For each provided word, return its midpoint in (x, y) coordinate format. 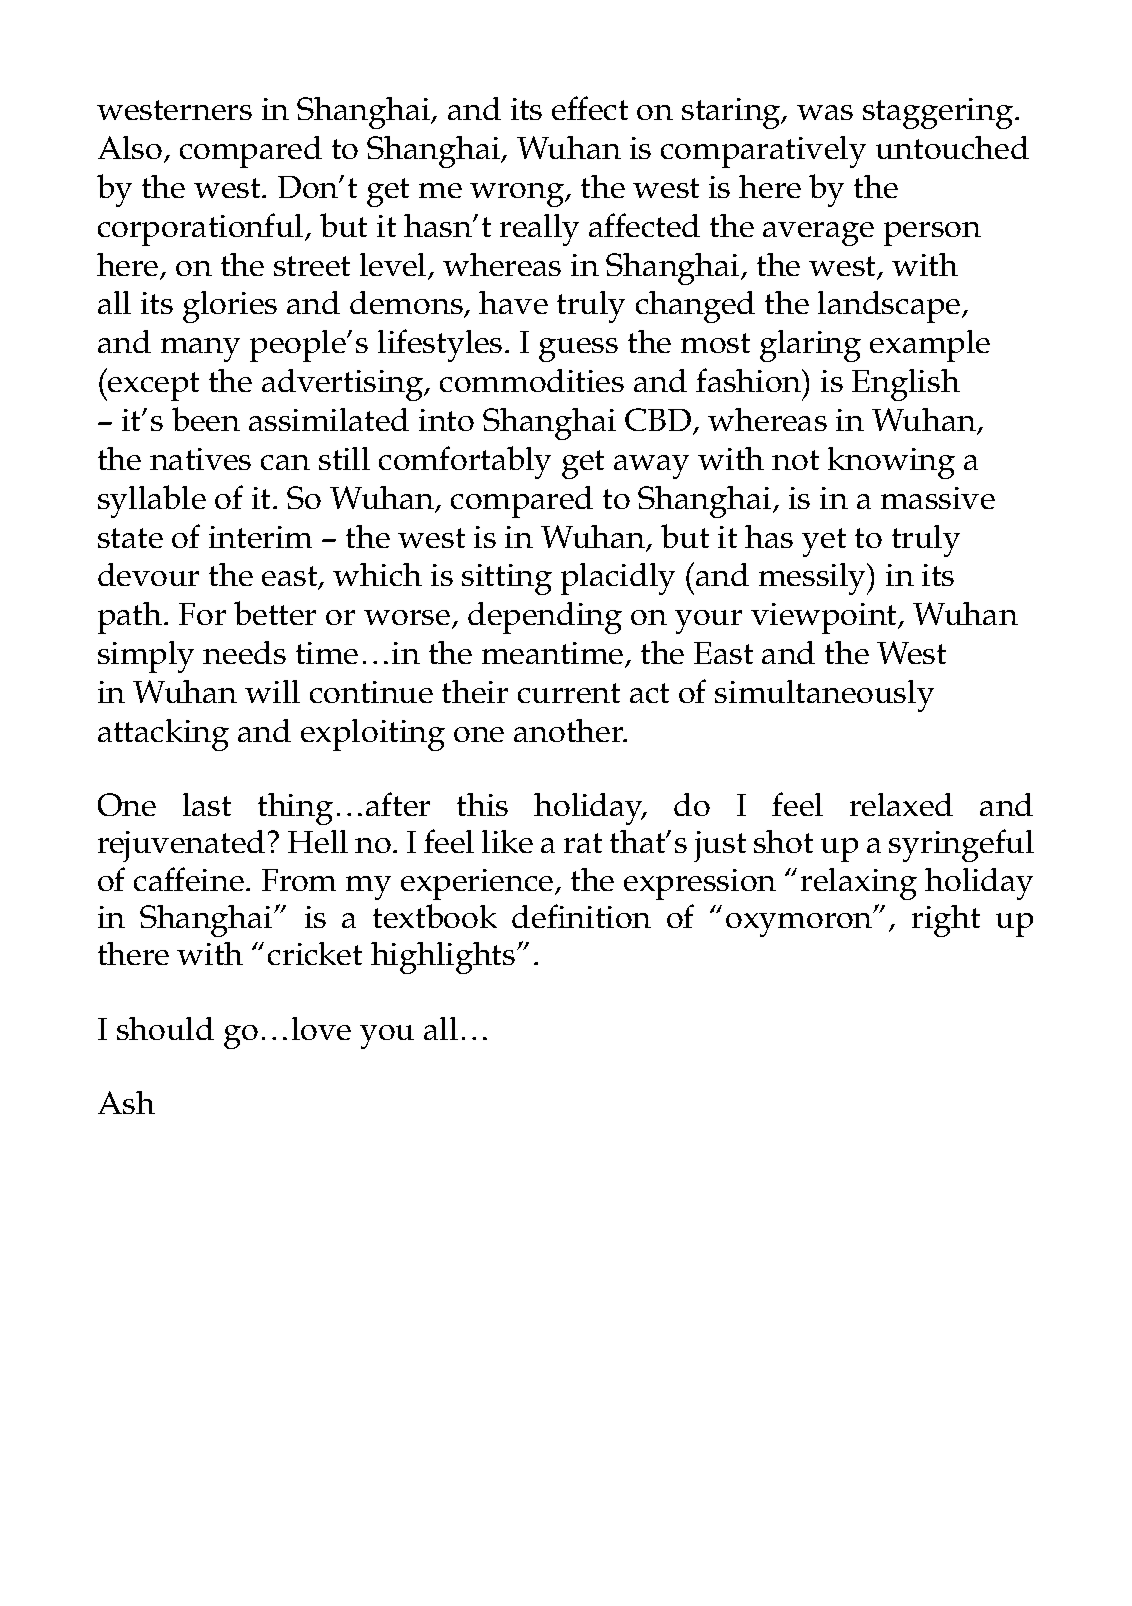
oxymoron (800, 923)
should (165, 1028)
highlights (444, 958)
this (482, 804)
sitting (507, 579)
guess (578, 350)
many (200, 350)
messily (814, 579)
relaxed (901, 804)
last (207, 804)
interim (260, 537)
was (825, 112)
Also (130, 147)
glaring (810, 346)
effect (590, 108)
